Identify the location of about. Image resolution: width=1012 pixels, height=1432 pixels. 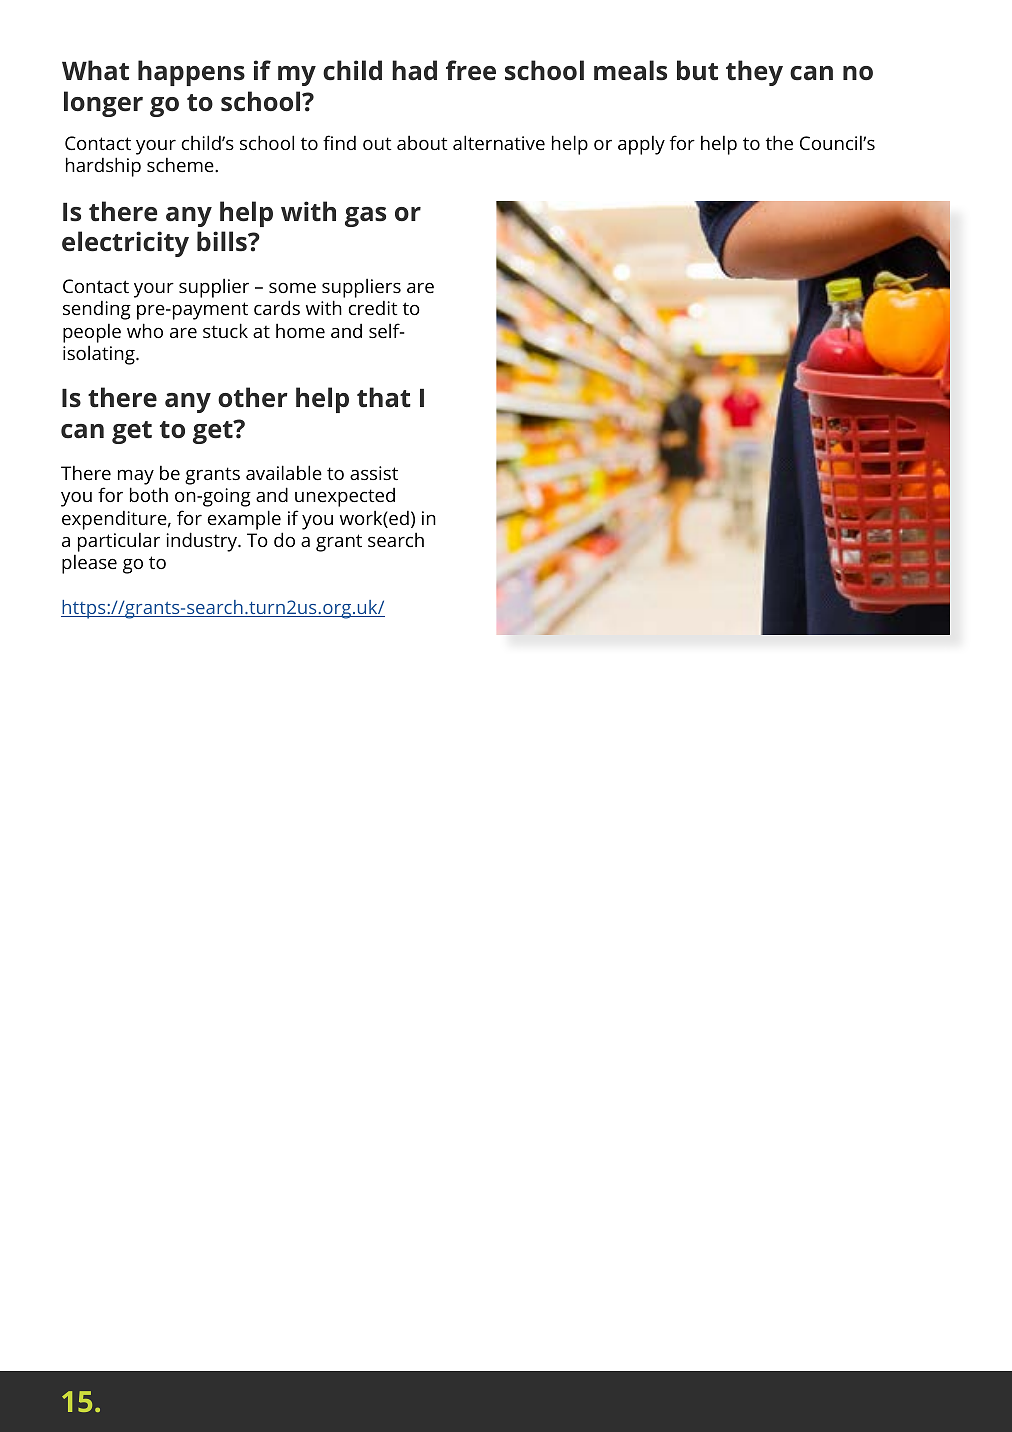
(422, 142).
